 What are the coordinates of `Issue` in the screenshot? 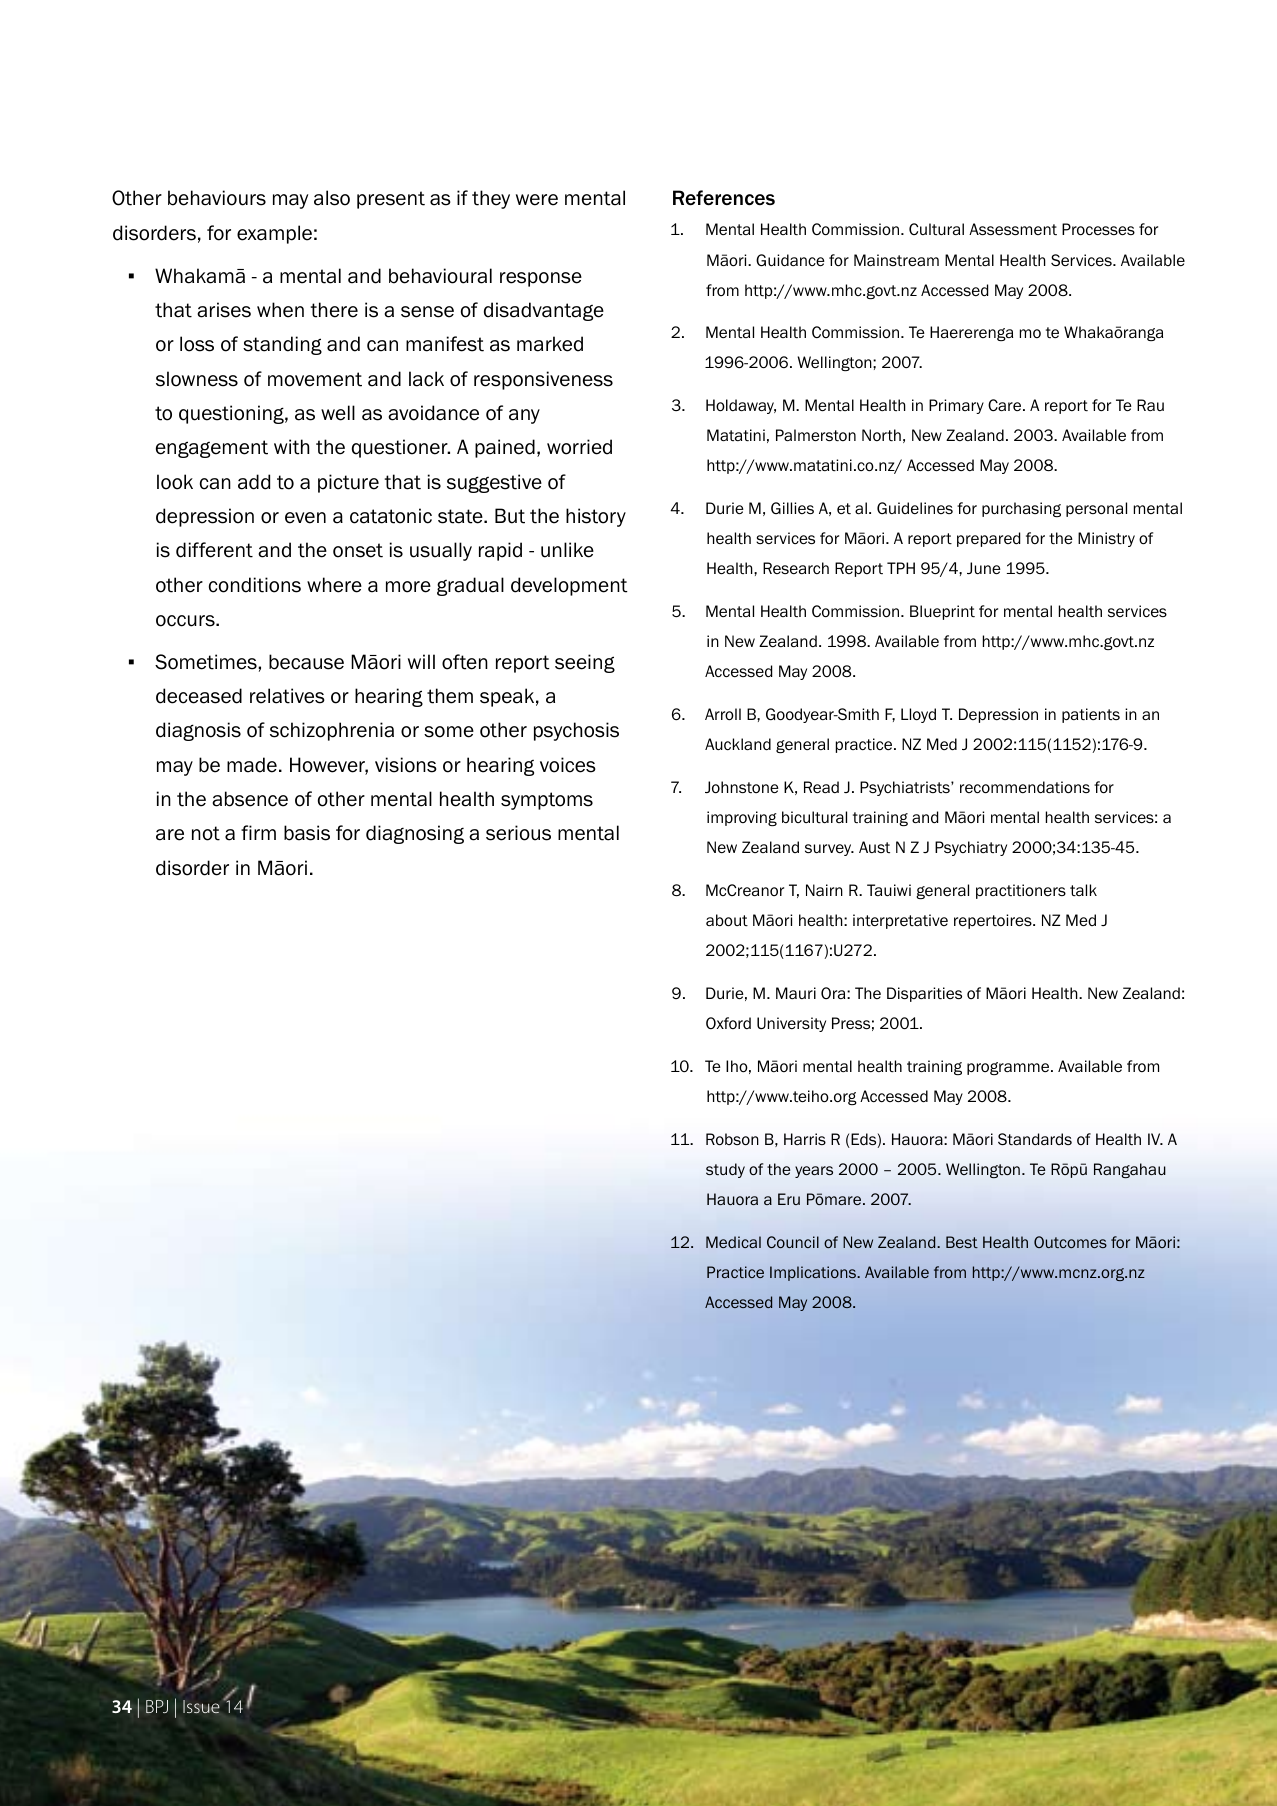 It's located at (201, 1707).
